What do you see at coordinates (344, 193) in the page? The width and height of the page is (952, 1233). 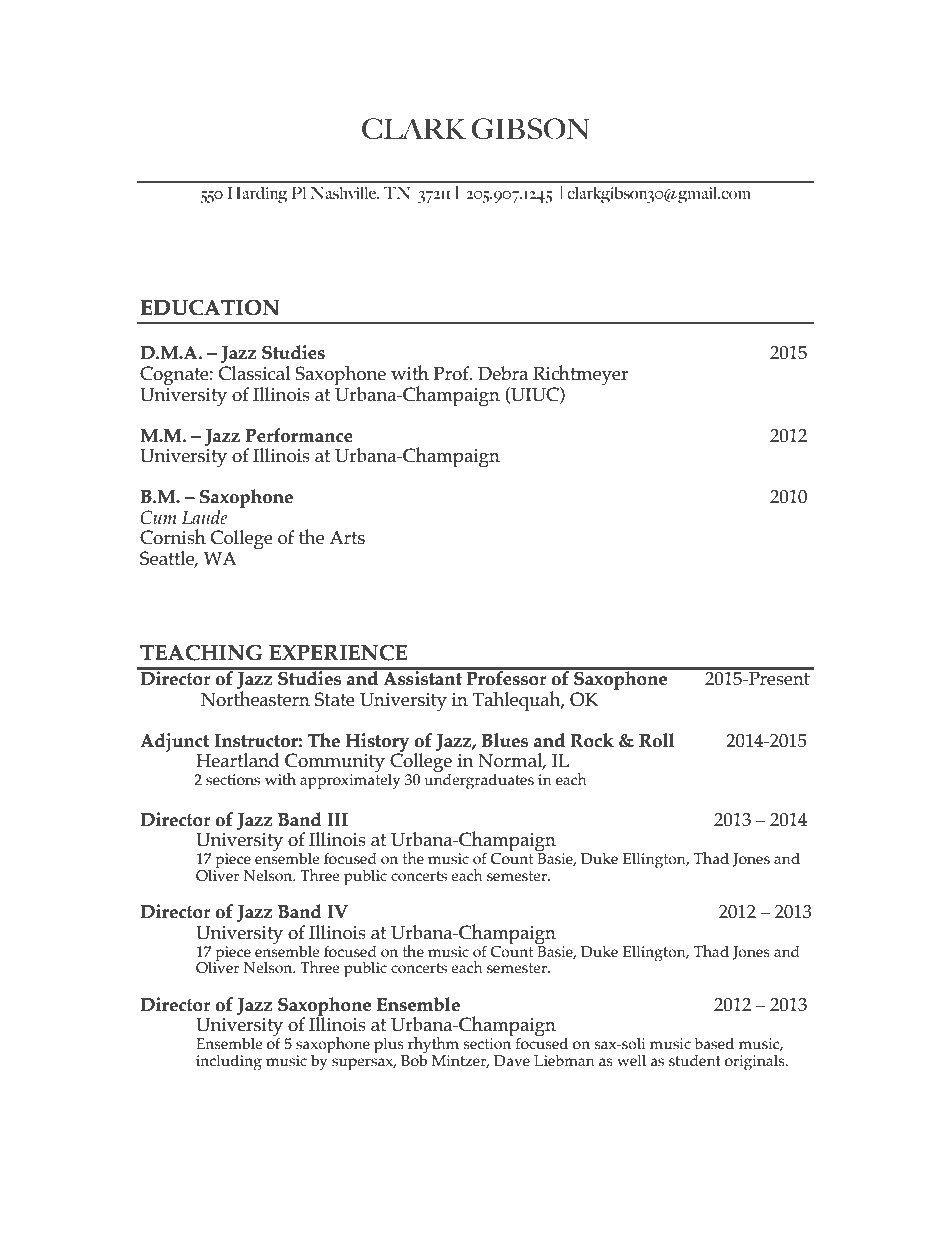 I see `Nashville` at bounding box center [344, 193].
